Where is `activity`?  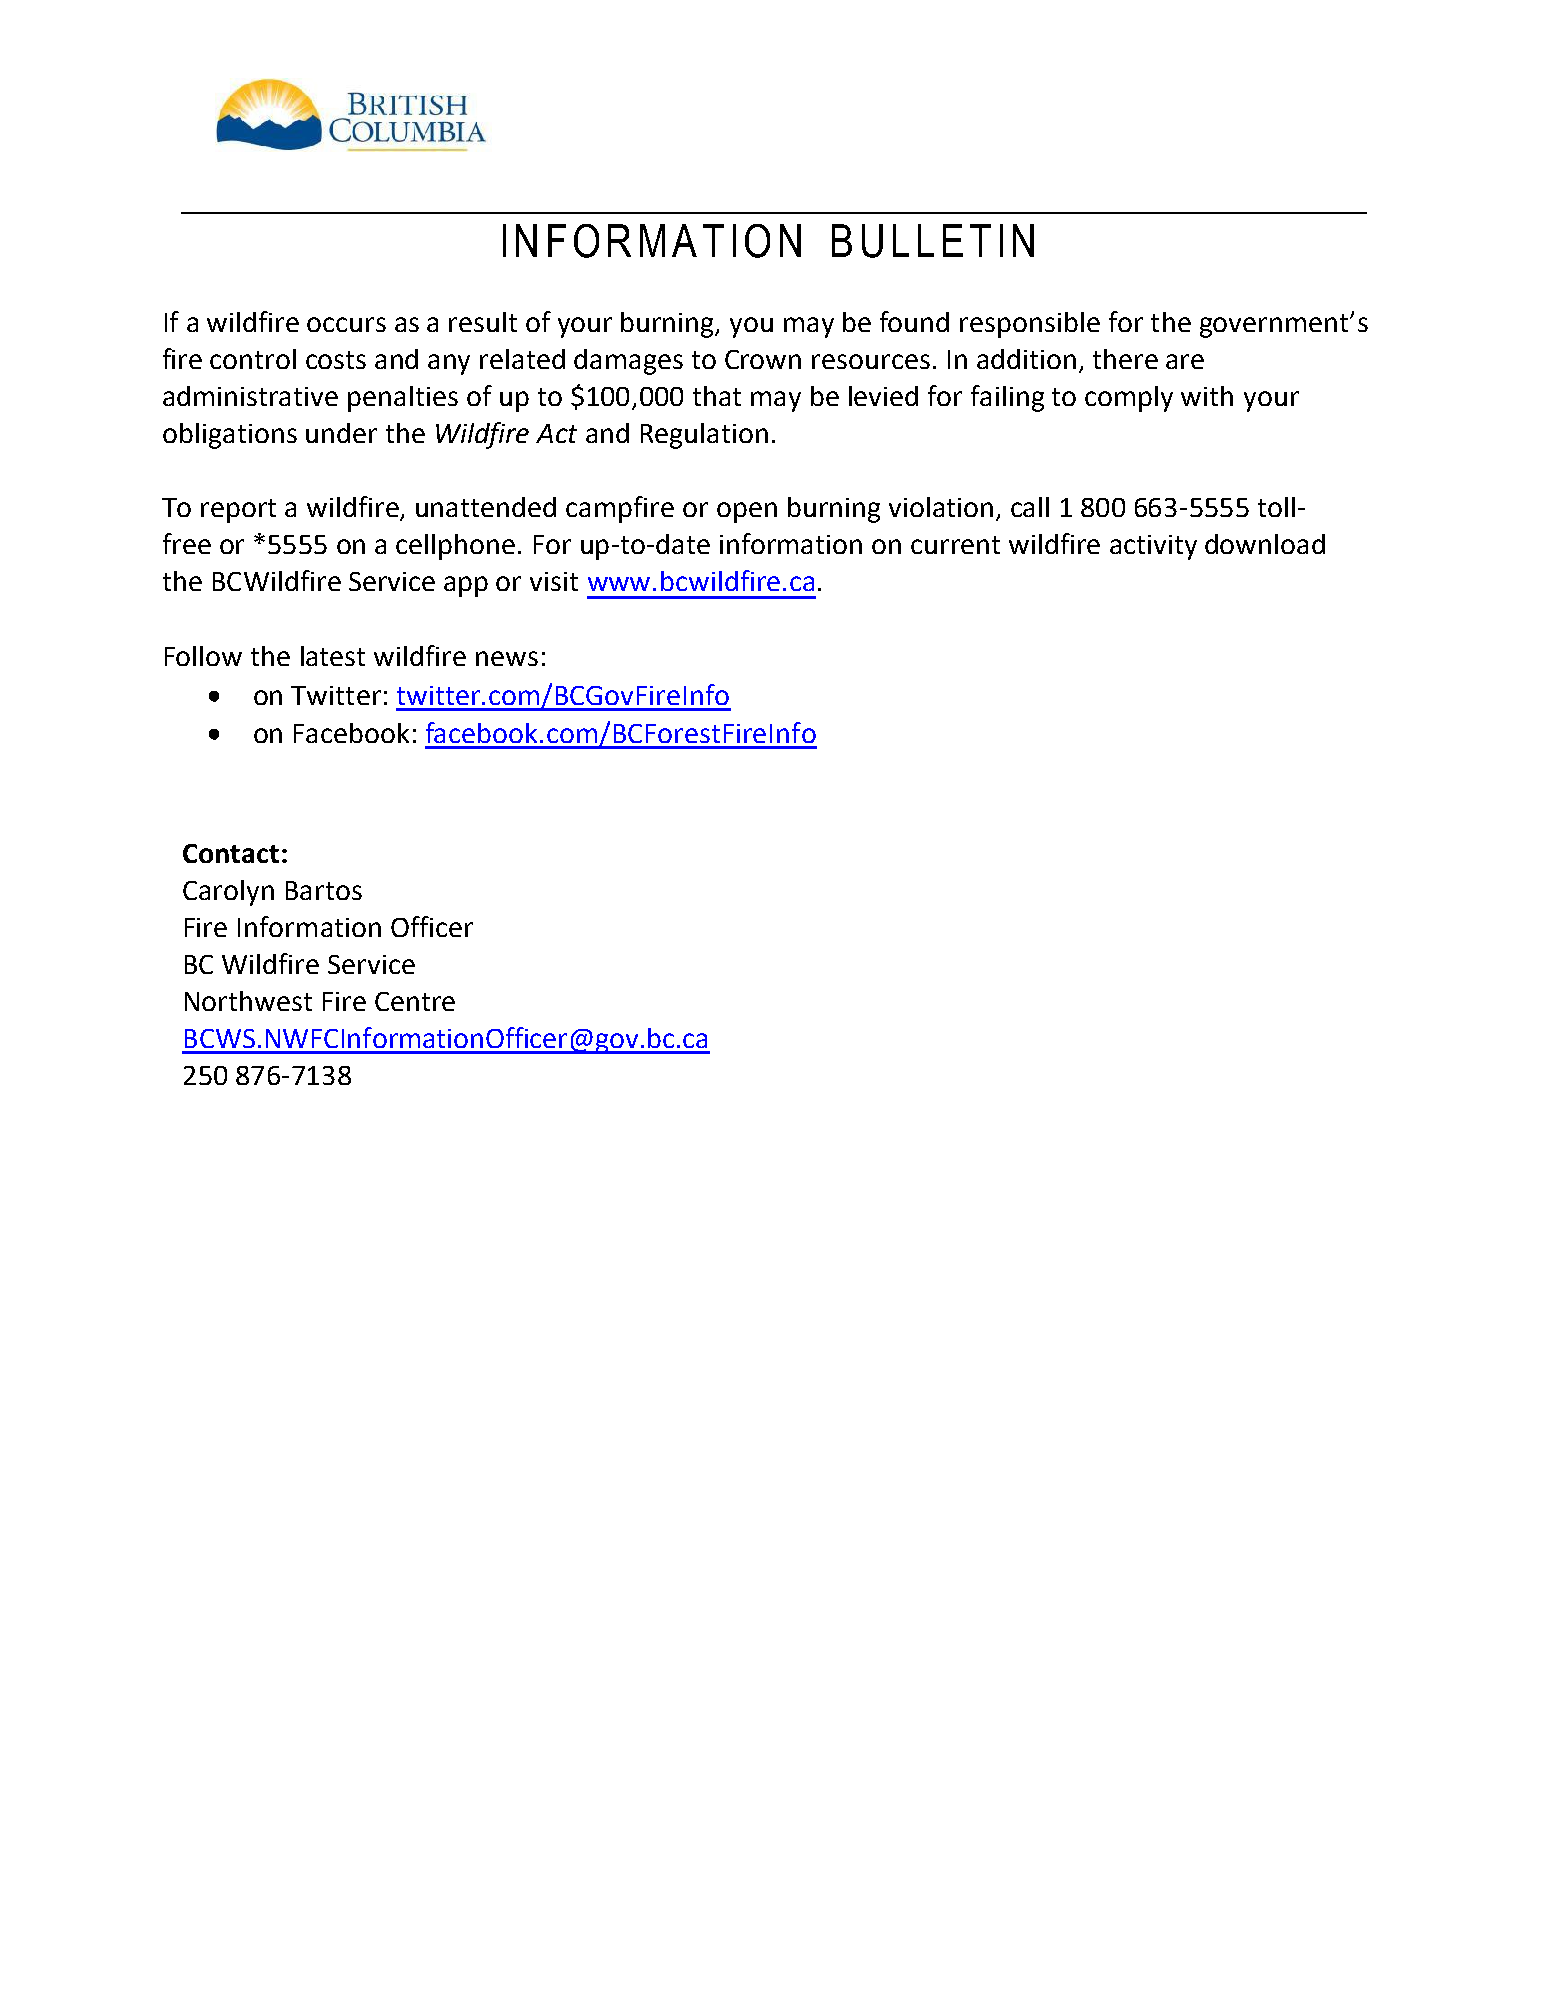
activity is located at coordinates (1153, 547).
